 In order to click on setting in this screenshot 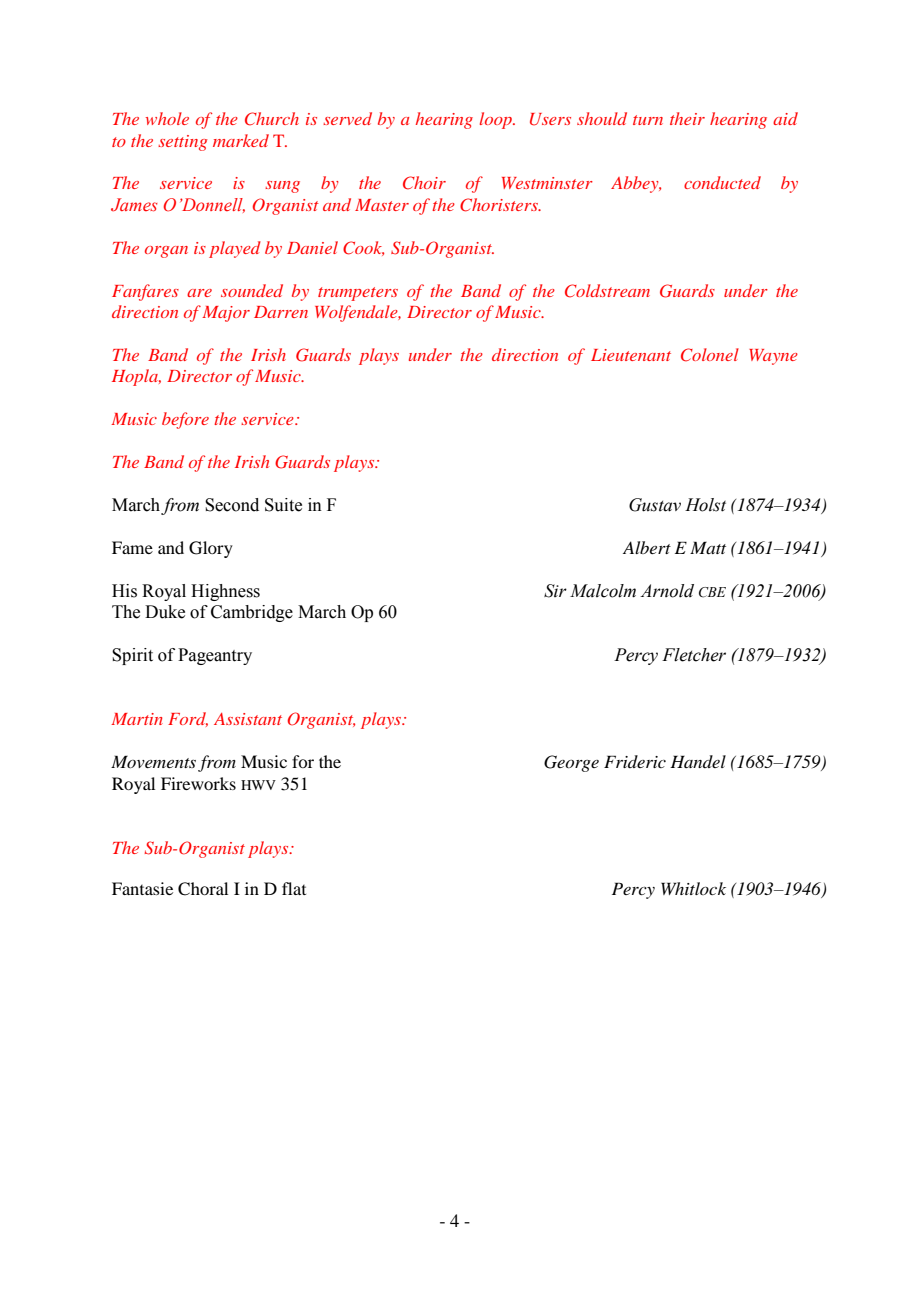, I will do `click(183, 143)`.
